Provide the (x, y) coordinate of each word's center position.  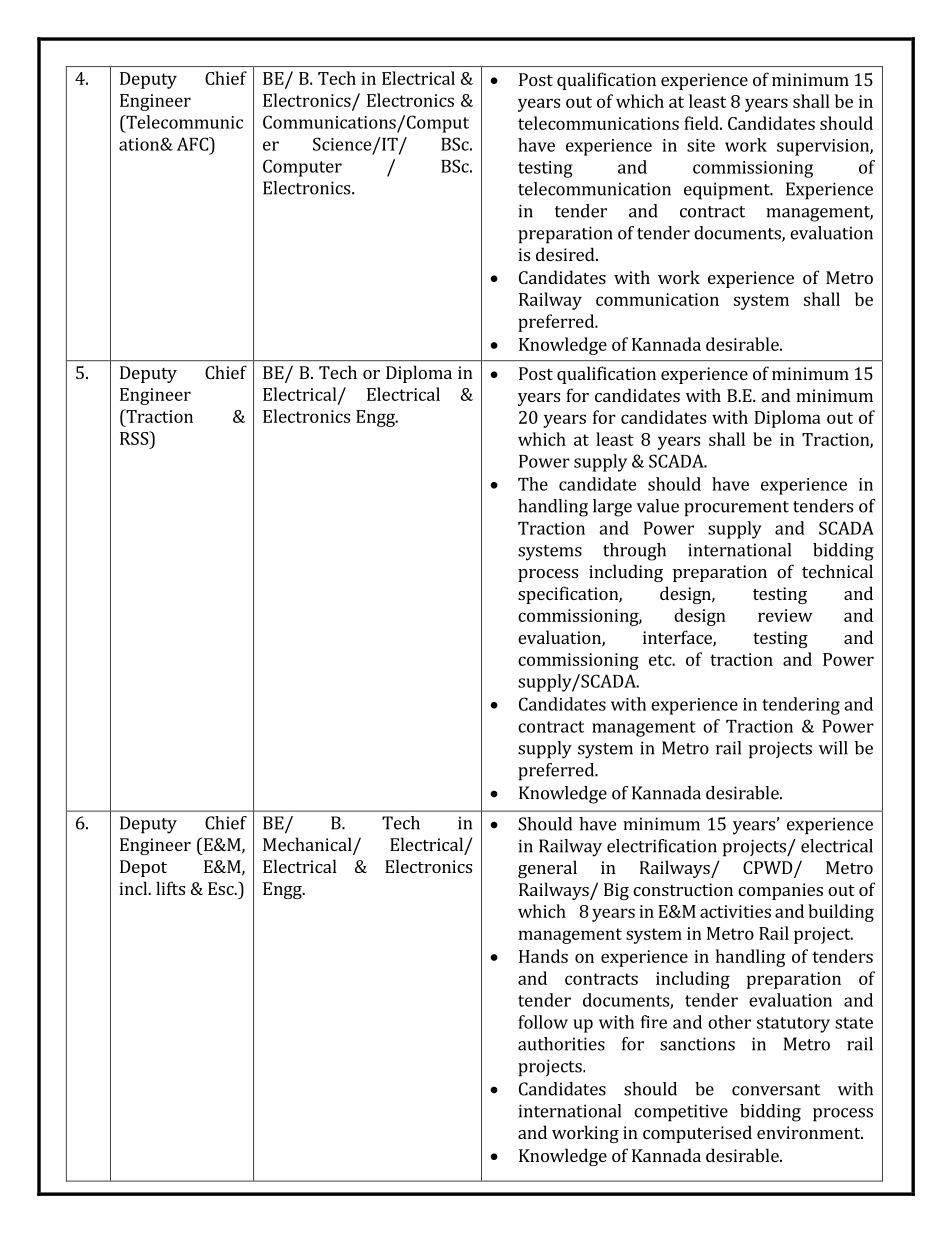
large (612, 508)
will (833, 748)
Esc (222, 888)
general (547, 869)
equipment (728, 191)
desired (566, 254)
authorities (561, 1044)
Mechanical (308, 845)
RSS (135, 438)
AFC (193, 144)
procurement (736, 509)
